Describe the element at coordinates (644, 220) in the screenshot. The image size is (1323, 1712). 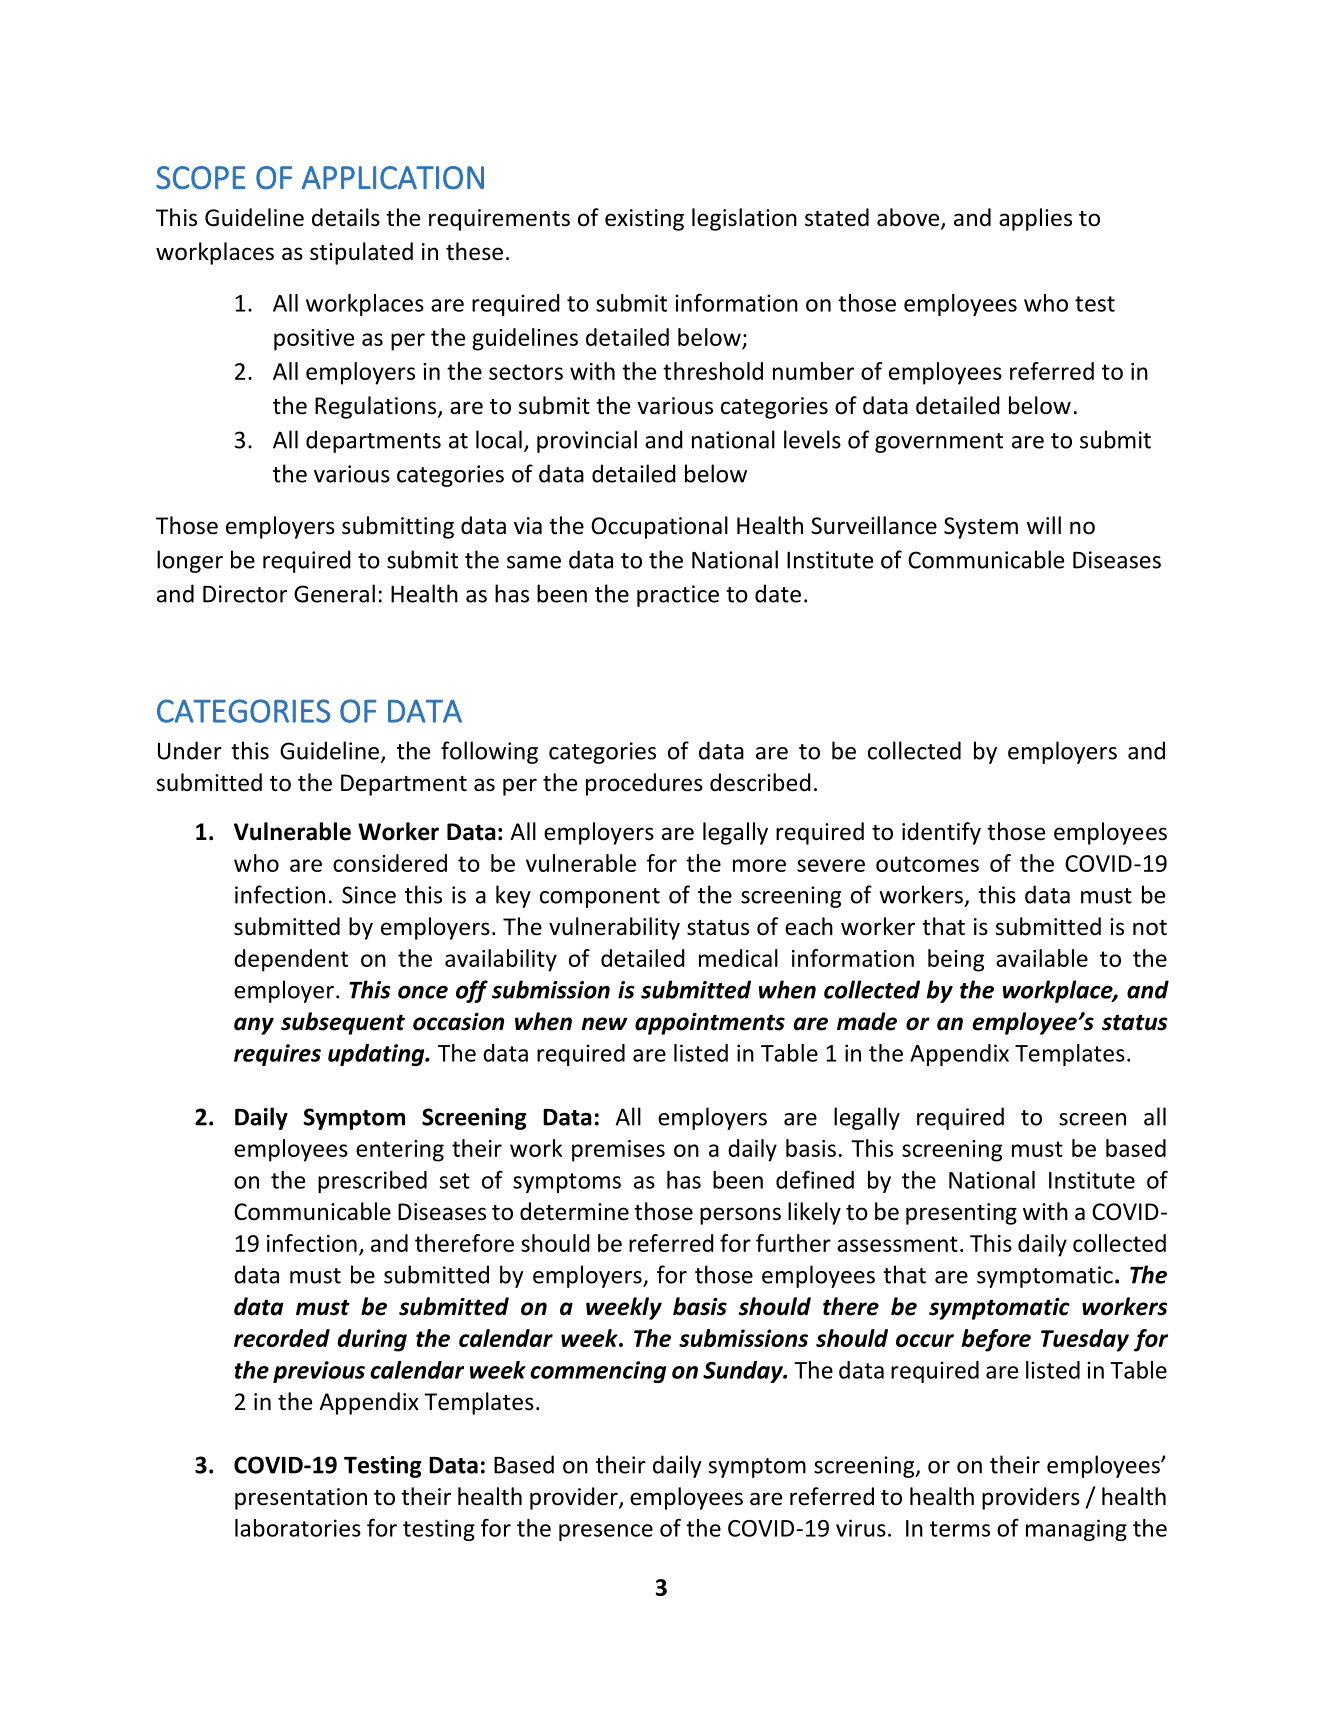
I see `existing` at that location.
